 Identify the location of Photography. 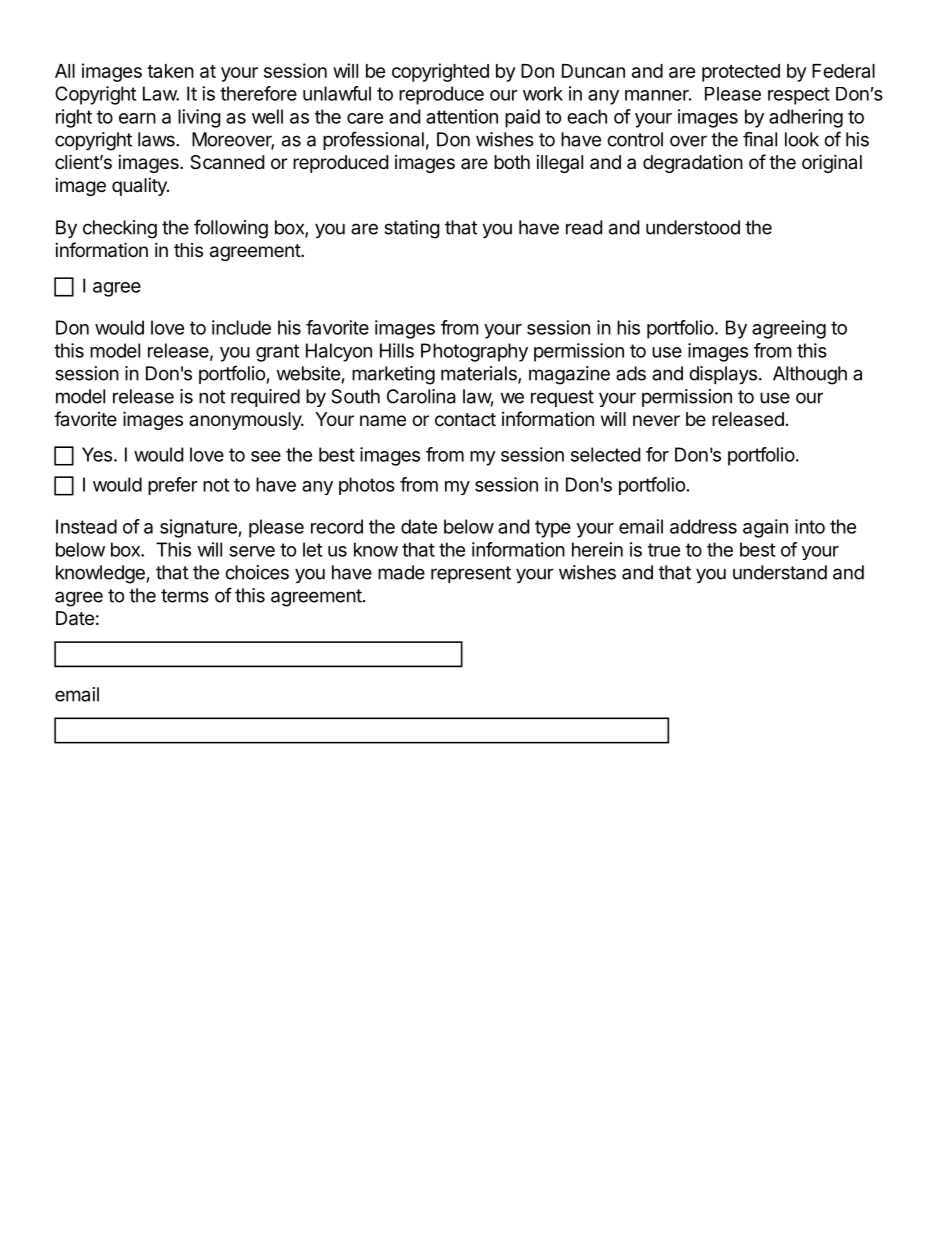
(474, 352).
